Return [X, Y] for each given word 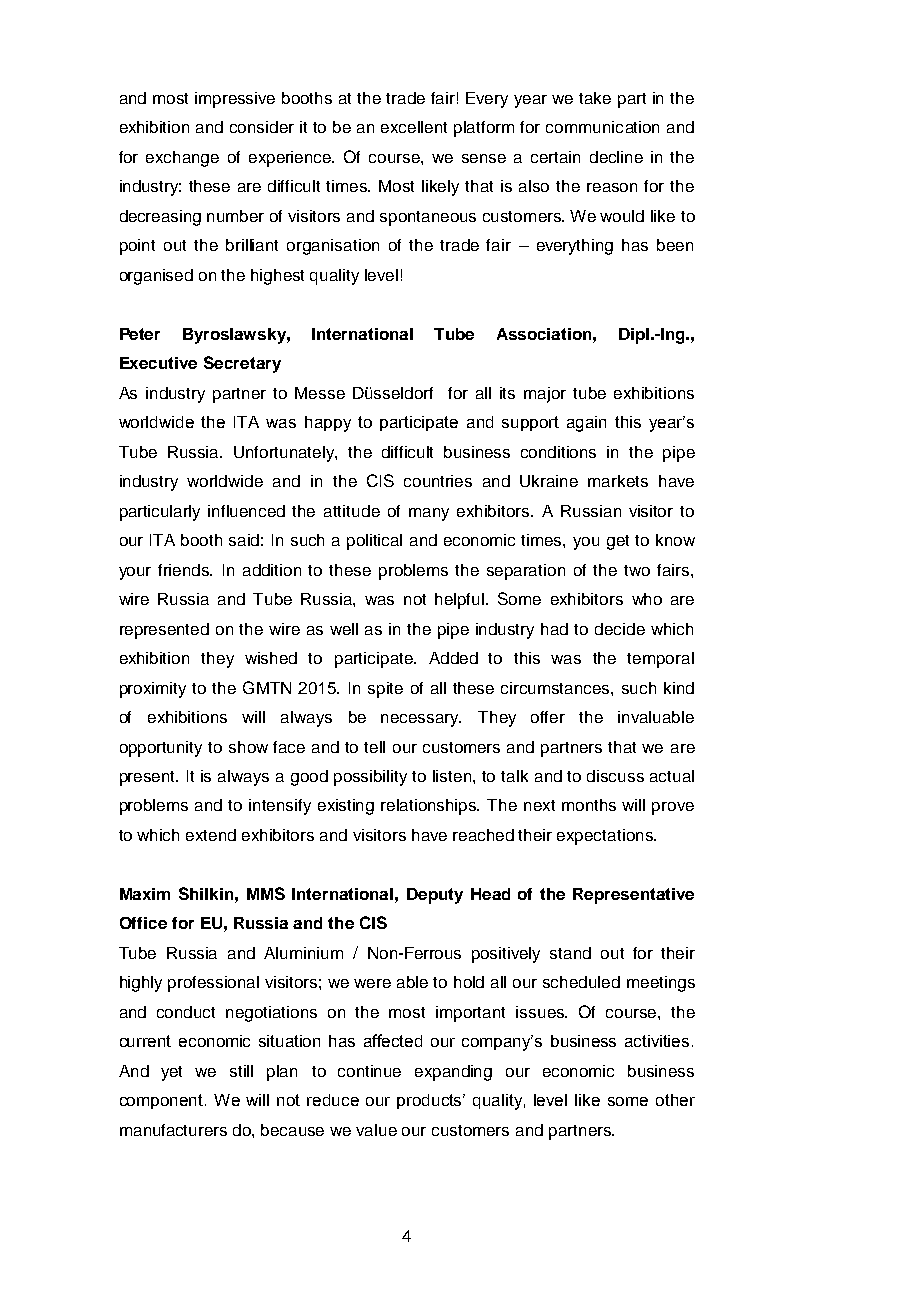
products [431, 1101]
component [163, 1101]
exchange [182, 159]
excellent [414, 127]
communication [602, 127]
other [675, 1100]
